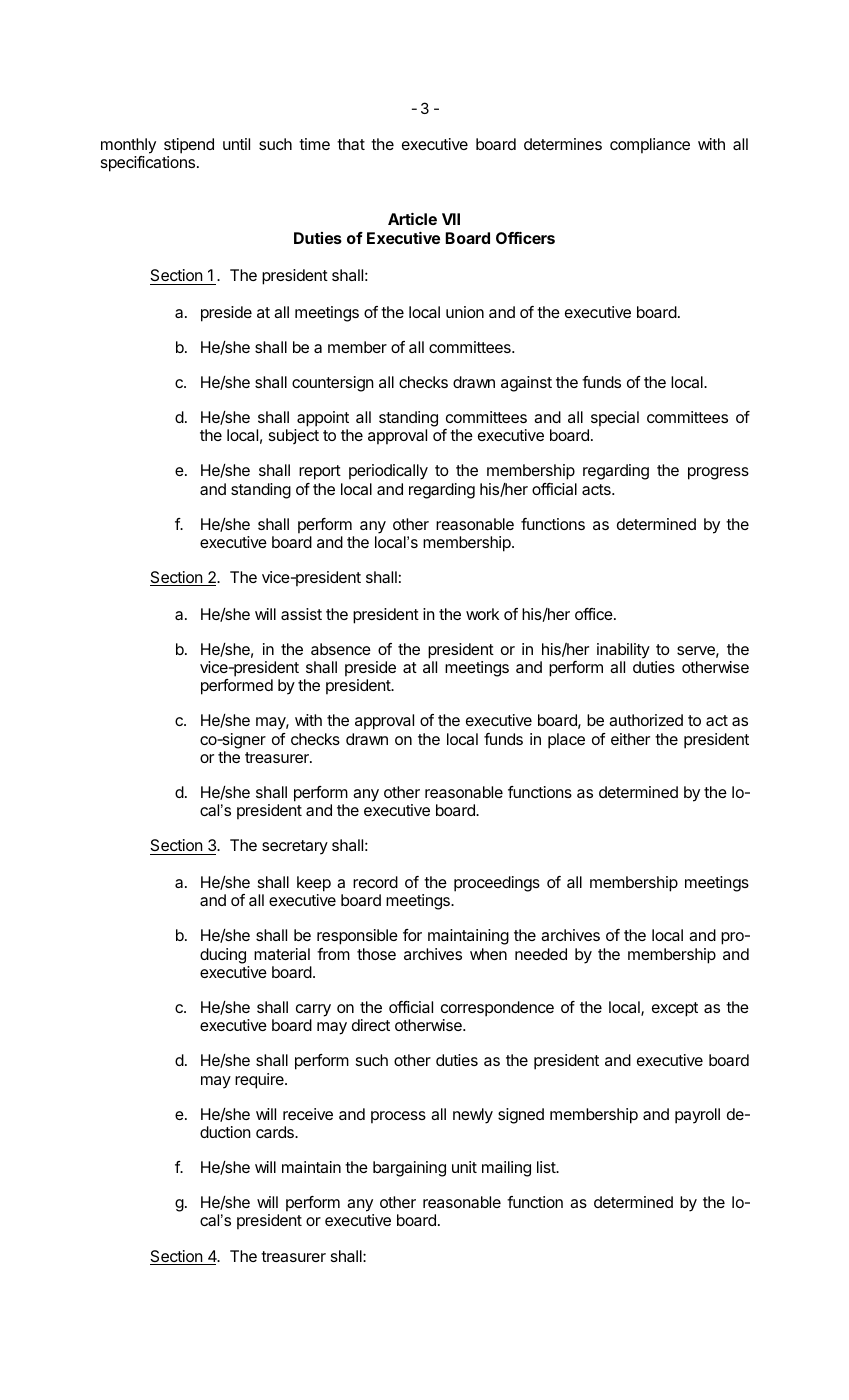 The width and height of the image is (849, 1400). What do you see at coordinates (301, 614) in the image?
I see `assist` at bounding box center [301, 614].
